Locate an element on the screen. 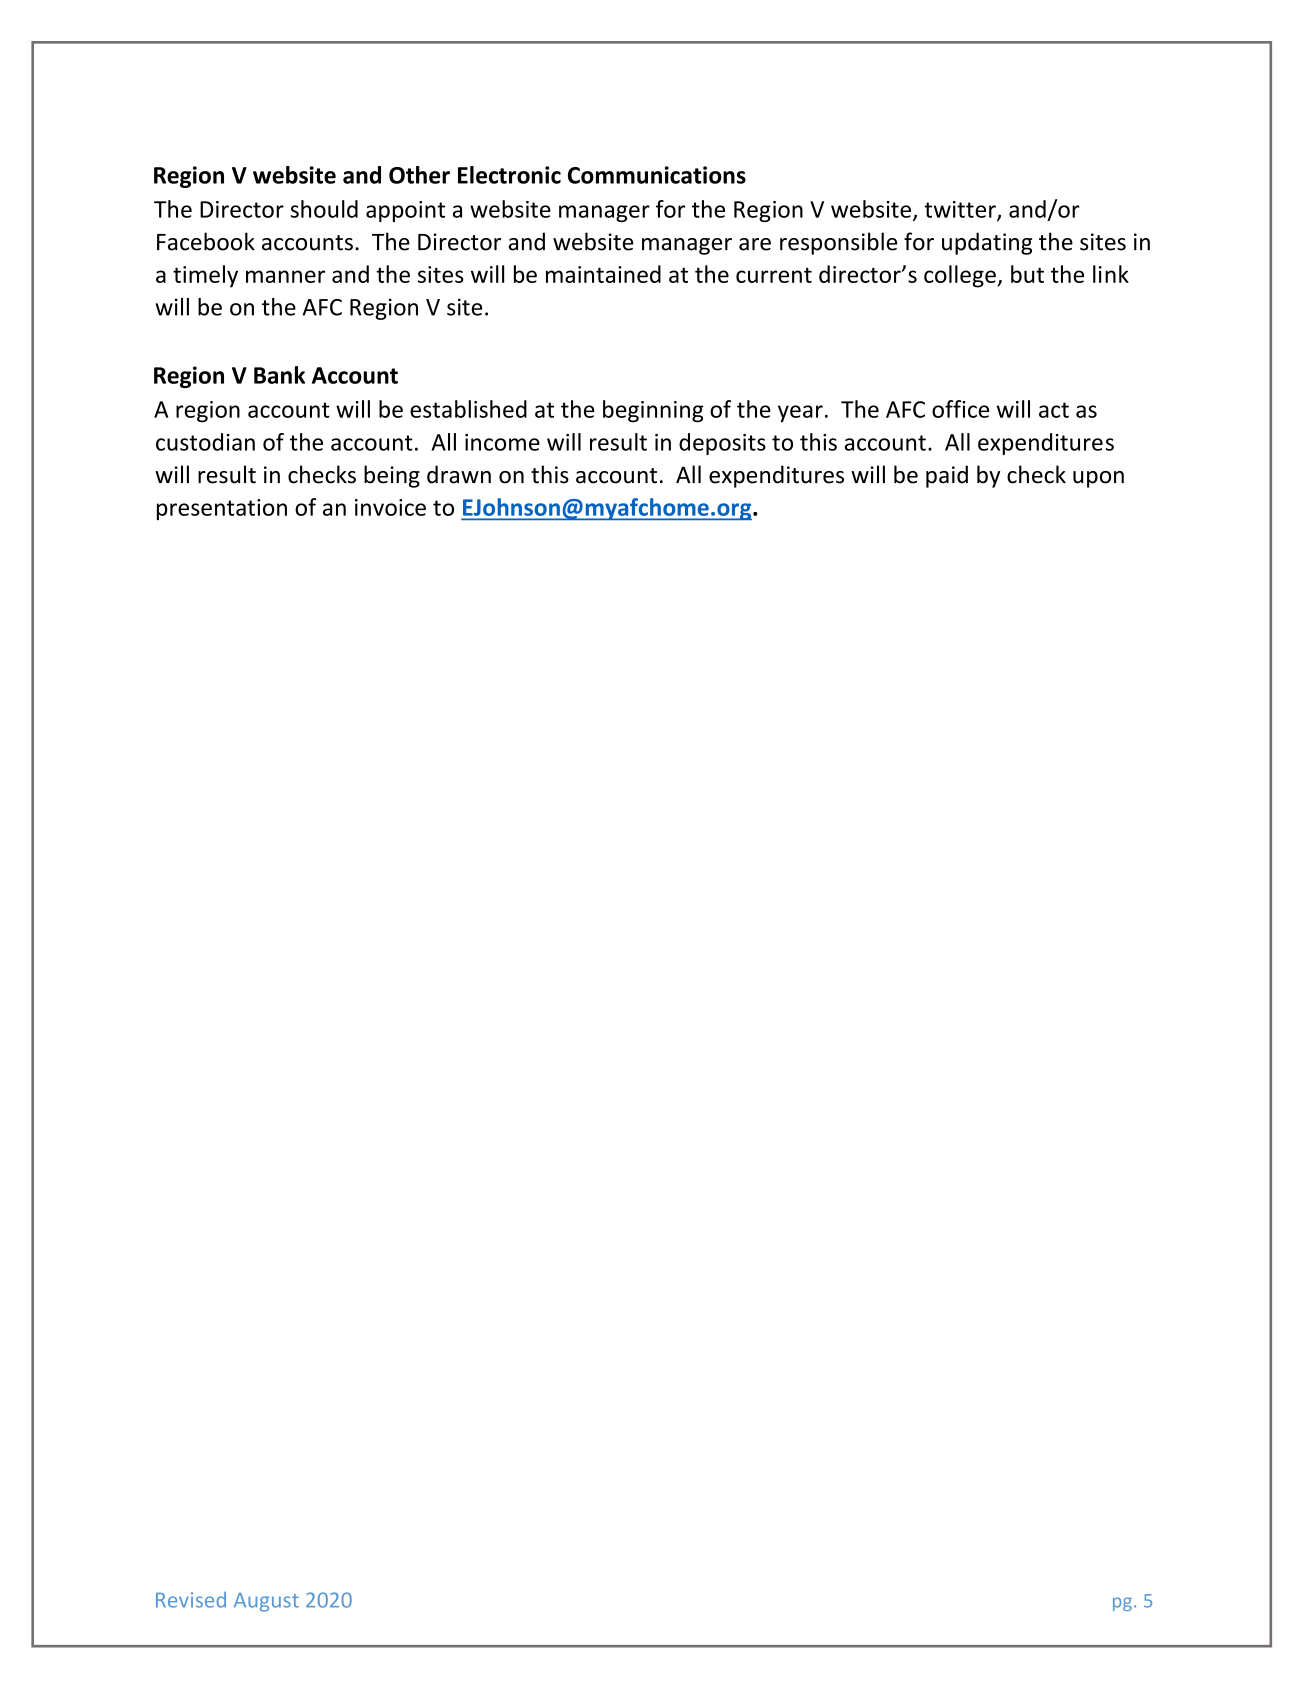 Image resolution: width=1308 pixels, height=1693 pixels. August is located at coordinates (266, 1602).
